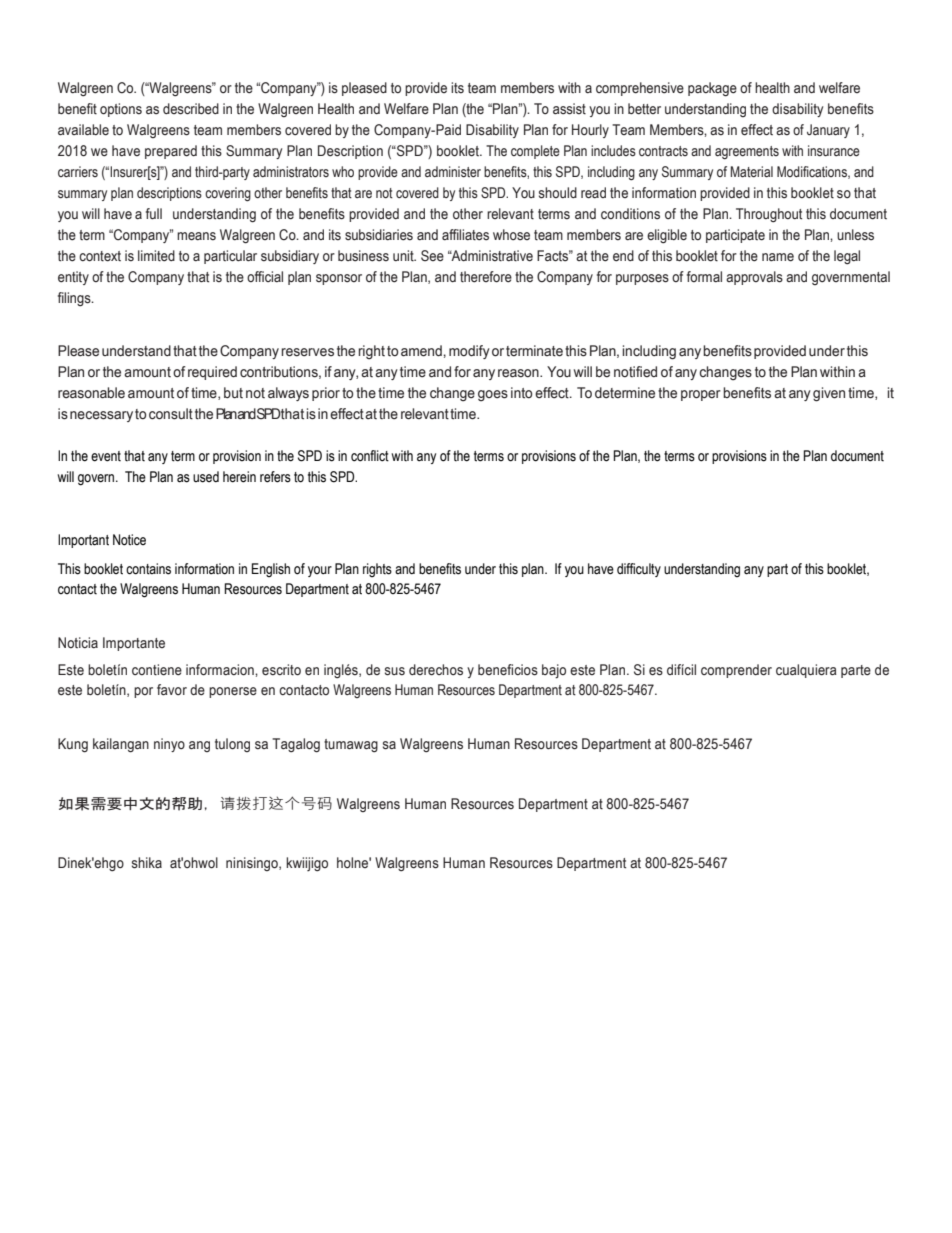 The height and width of the screenshot is (1233, 952). I want to click on See, so click(432, 256).
